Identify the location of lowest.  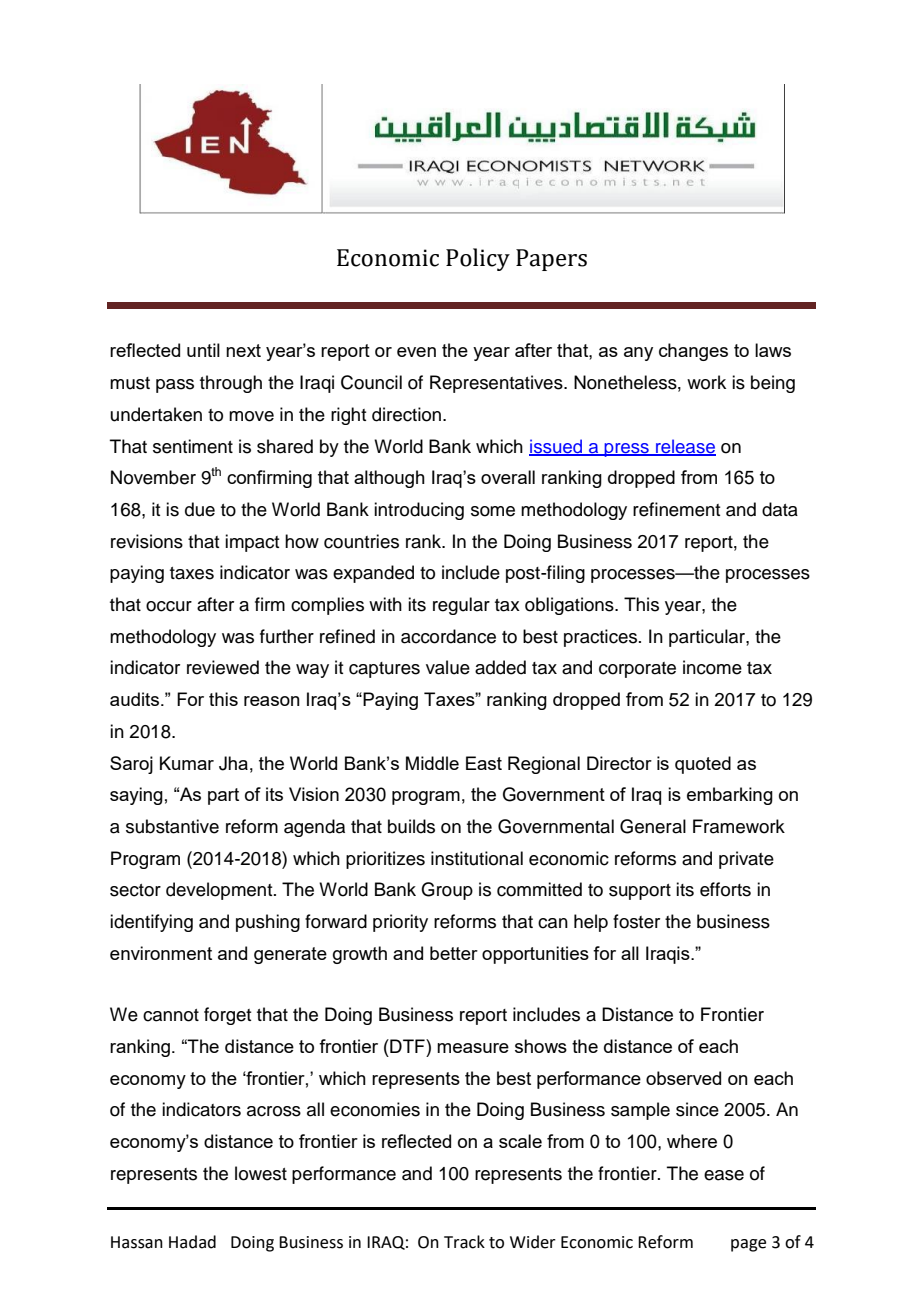
(261, 1173).
